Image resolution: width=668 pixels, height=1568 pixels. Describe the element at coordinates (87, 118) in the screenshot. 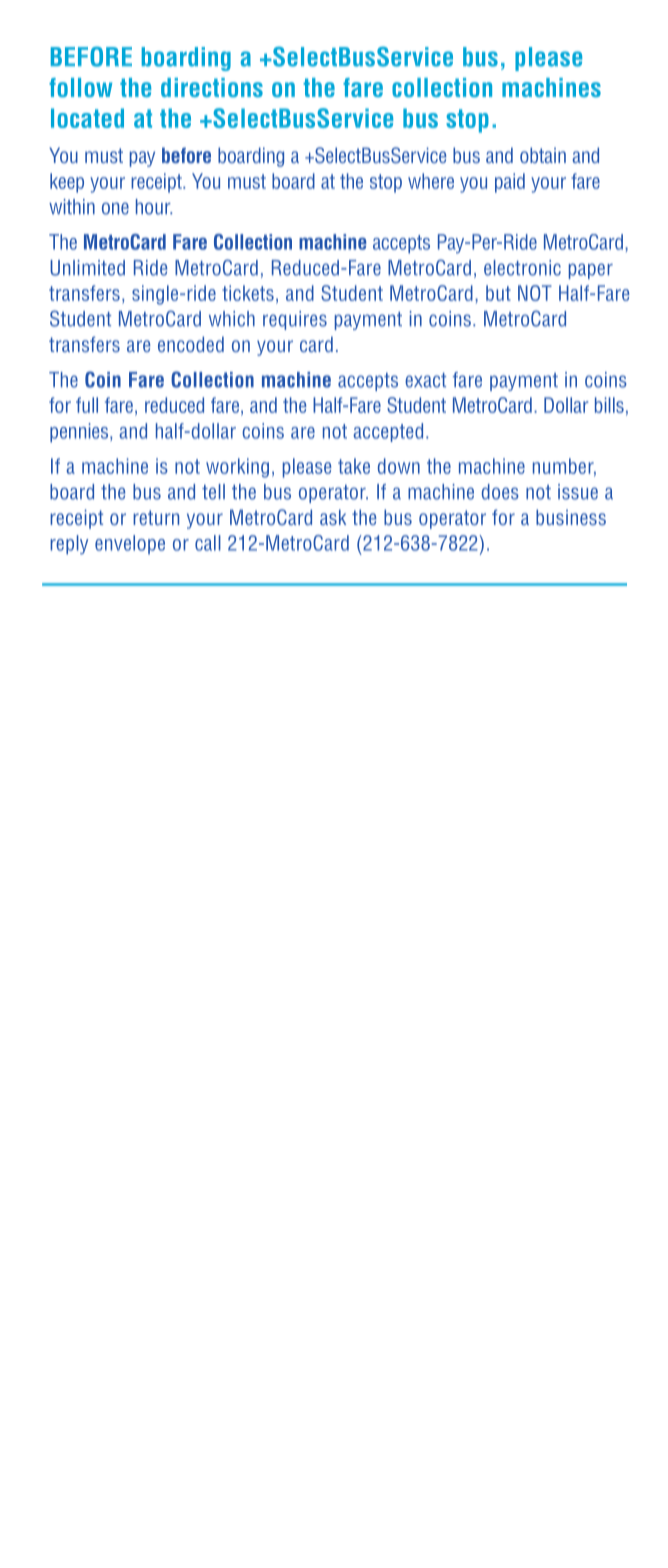

I see `located` at that location.
